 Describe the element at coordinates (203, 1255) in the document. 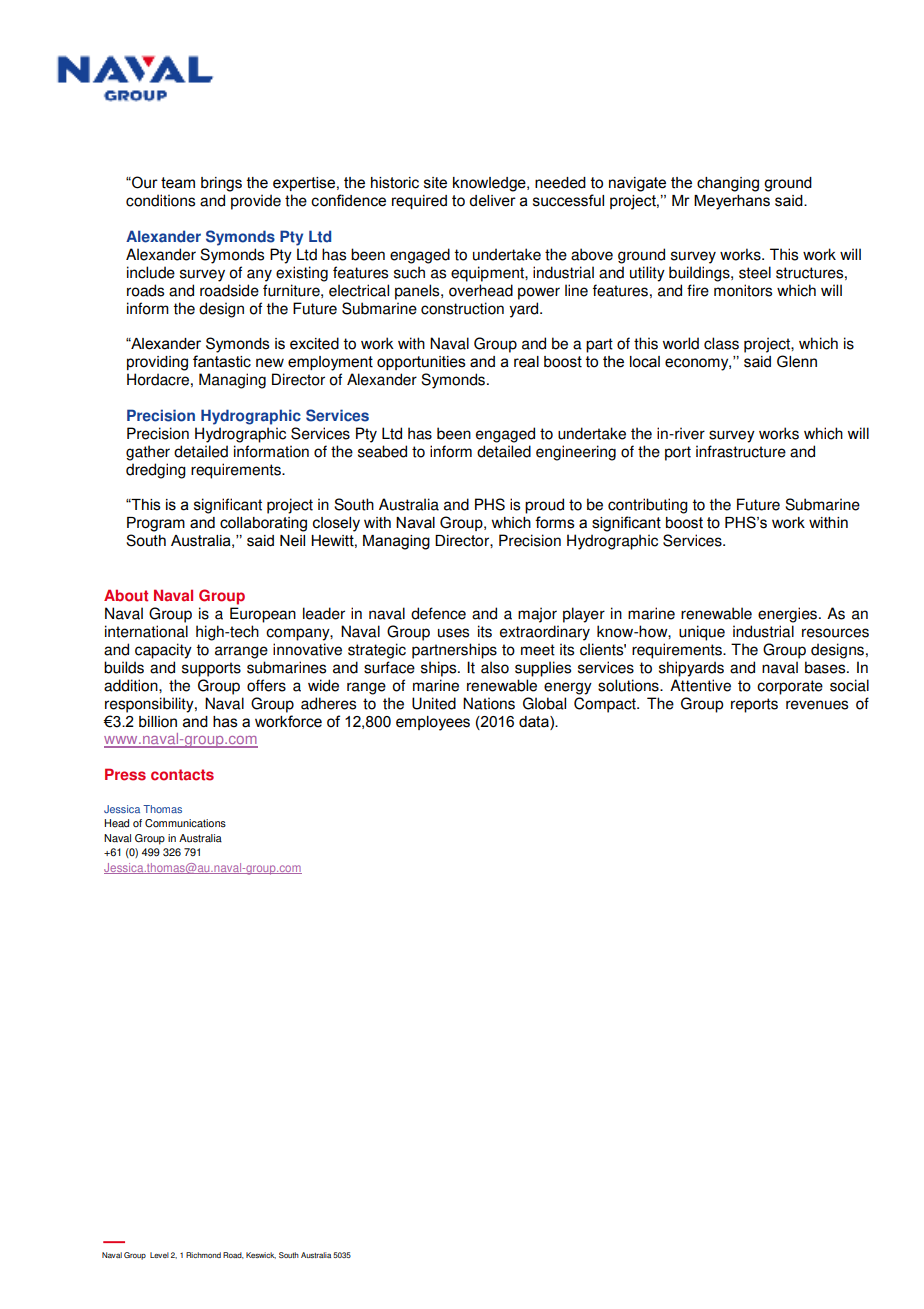

I see `Richmond` at that location.
